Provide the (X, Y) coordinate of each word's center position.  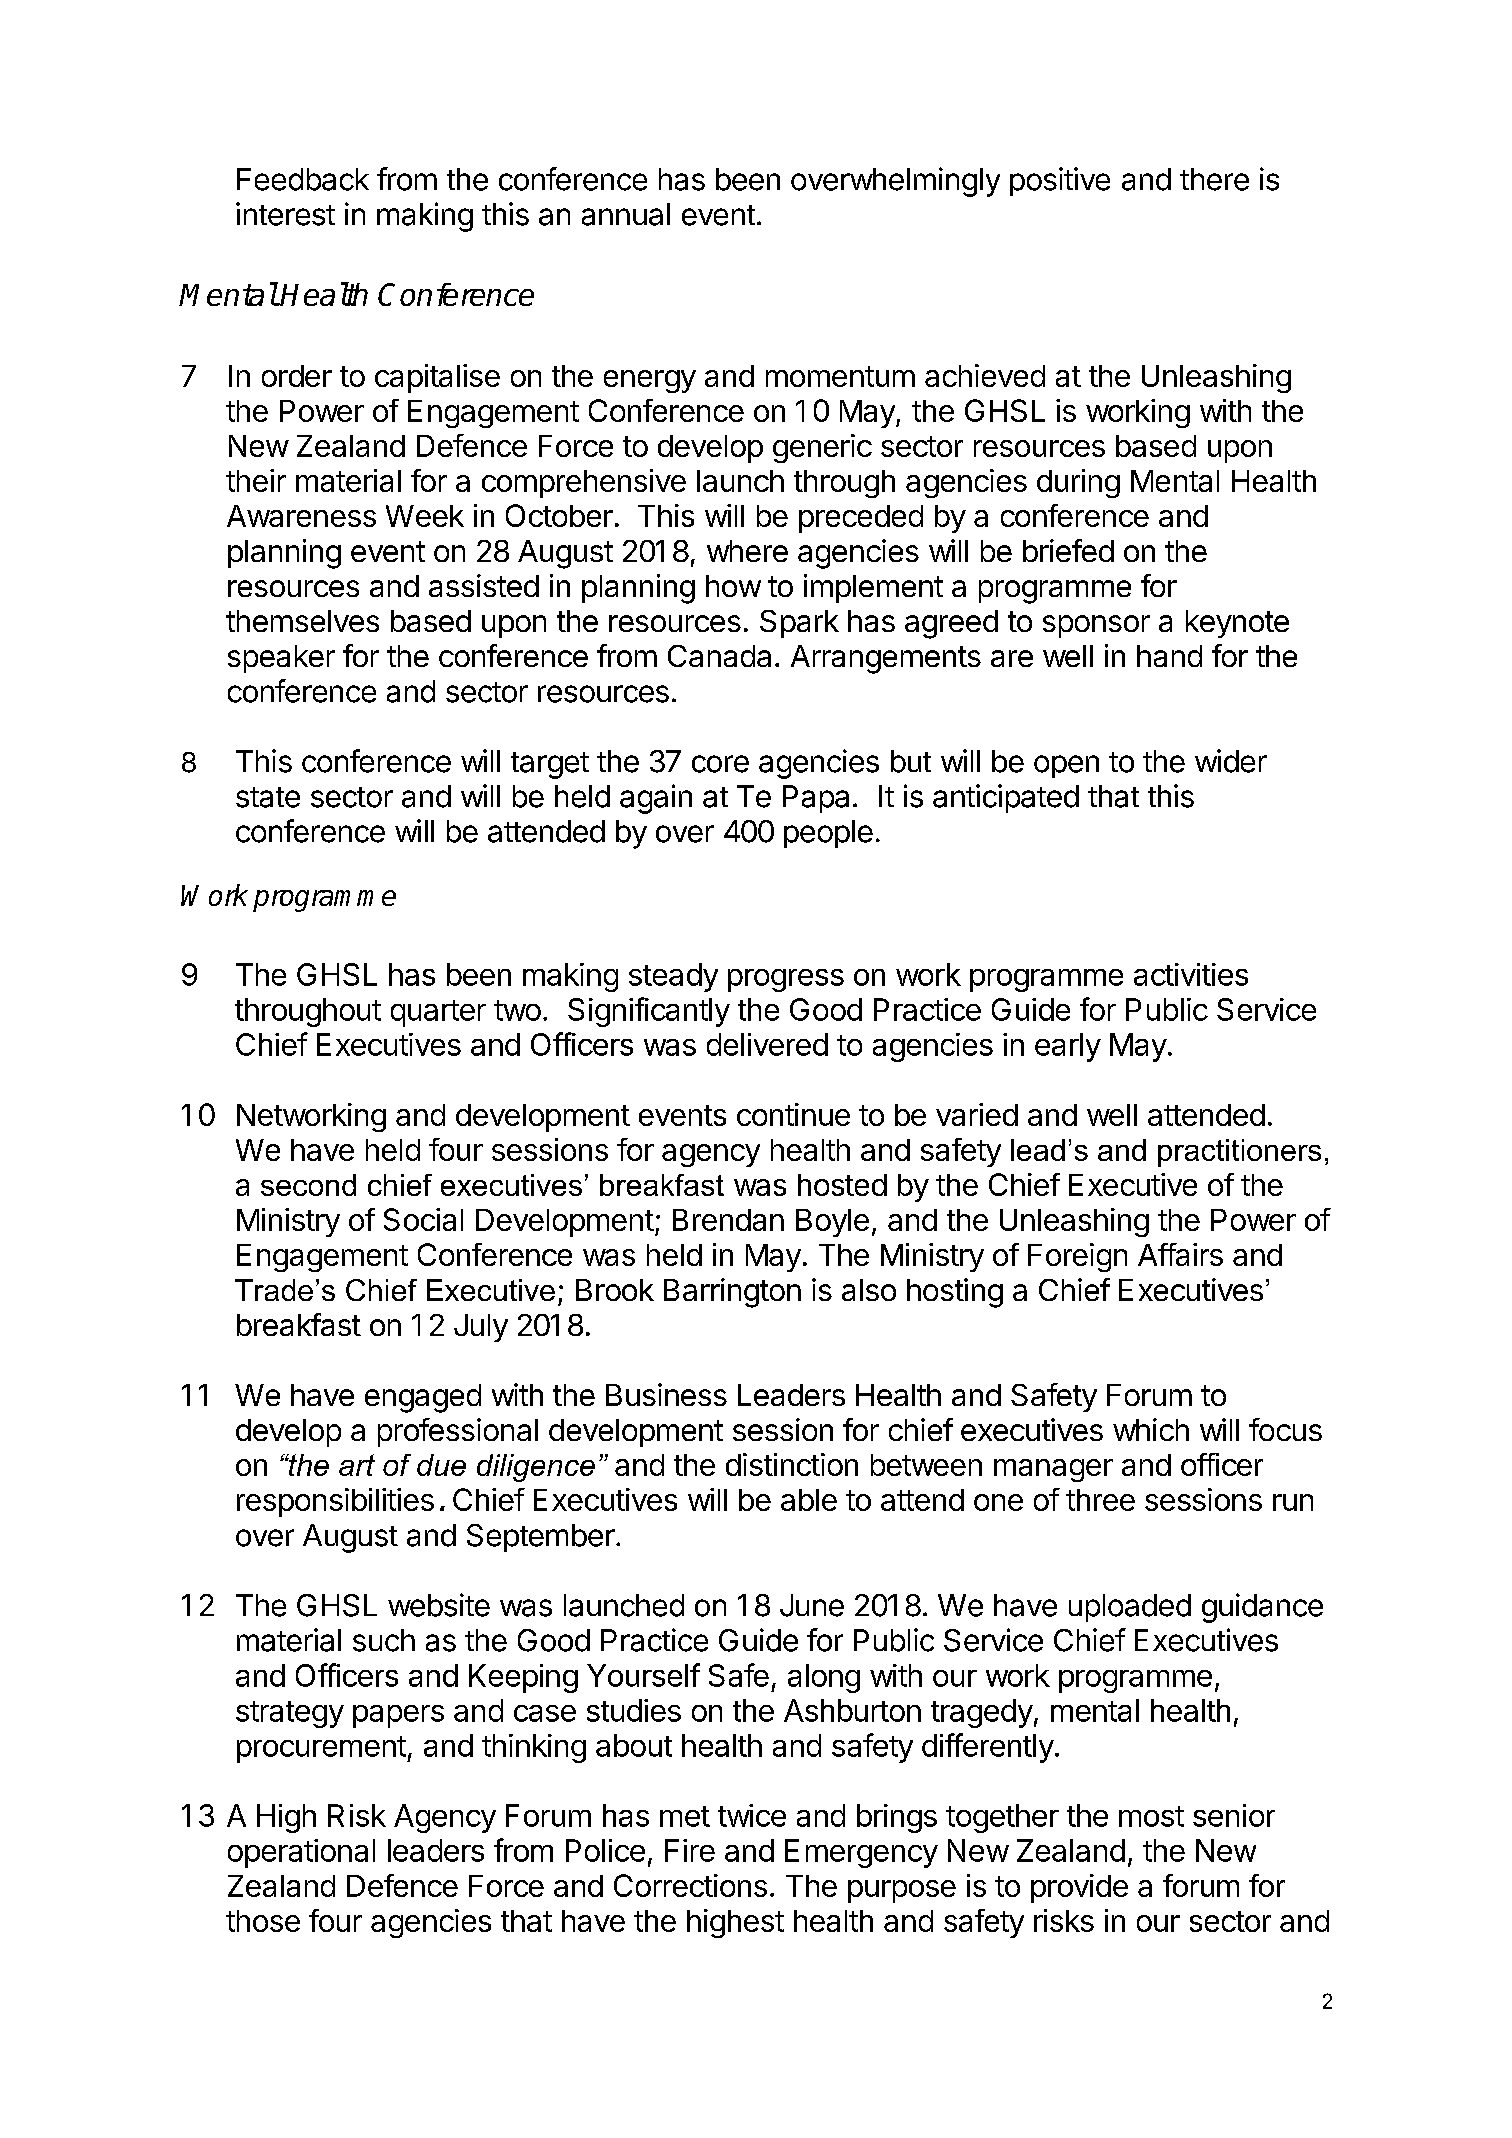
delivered (767, 1044)
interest (285, 214)
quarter (438, 1013)
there (1214, 179)
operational (301, 1853)
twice (752, 1815)
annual (626, 214)
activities (1191, 974)
